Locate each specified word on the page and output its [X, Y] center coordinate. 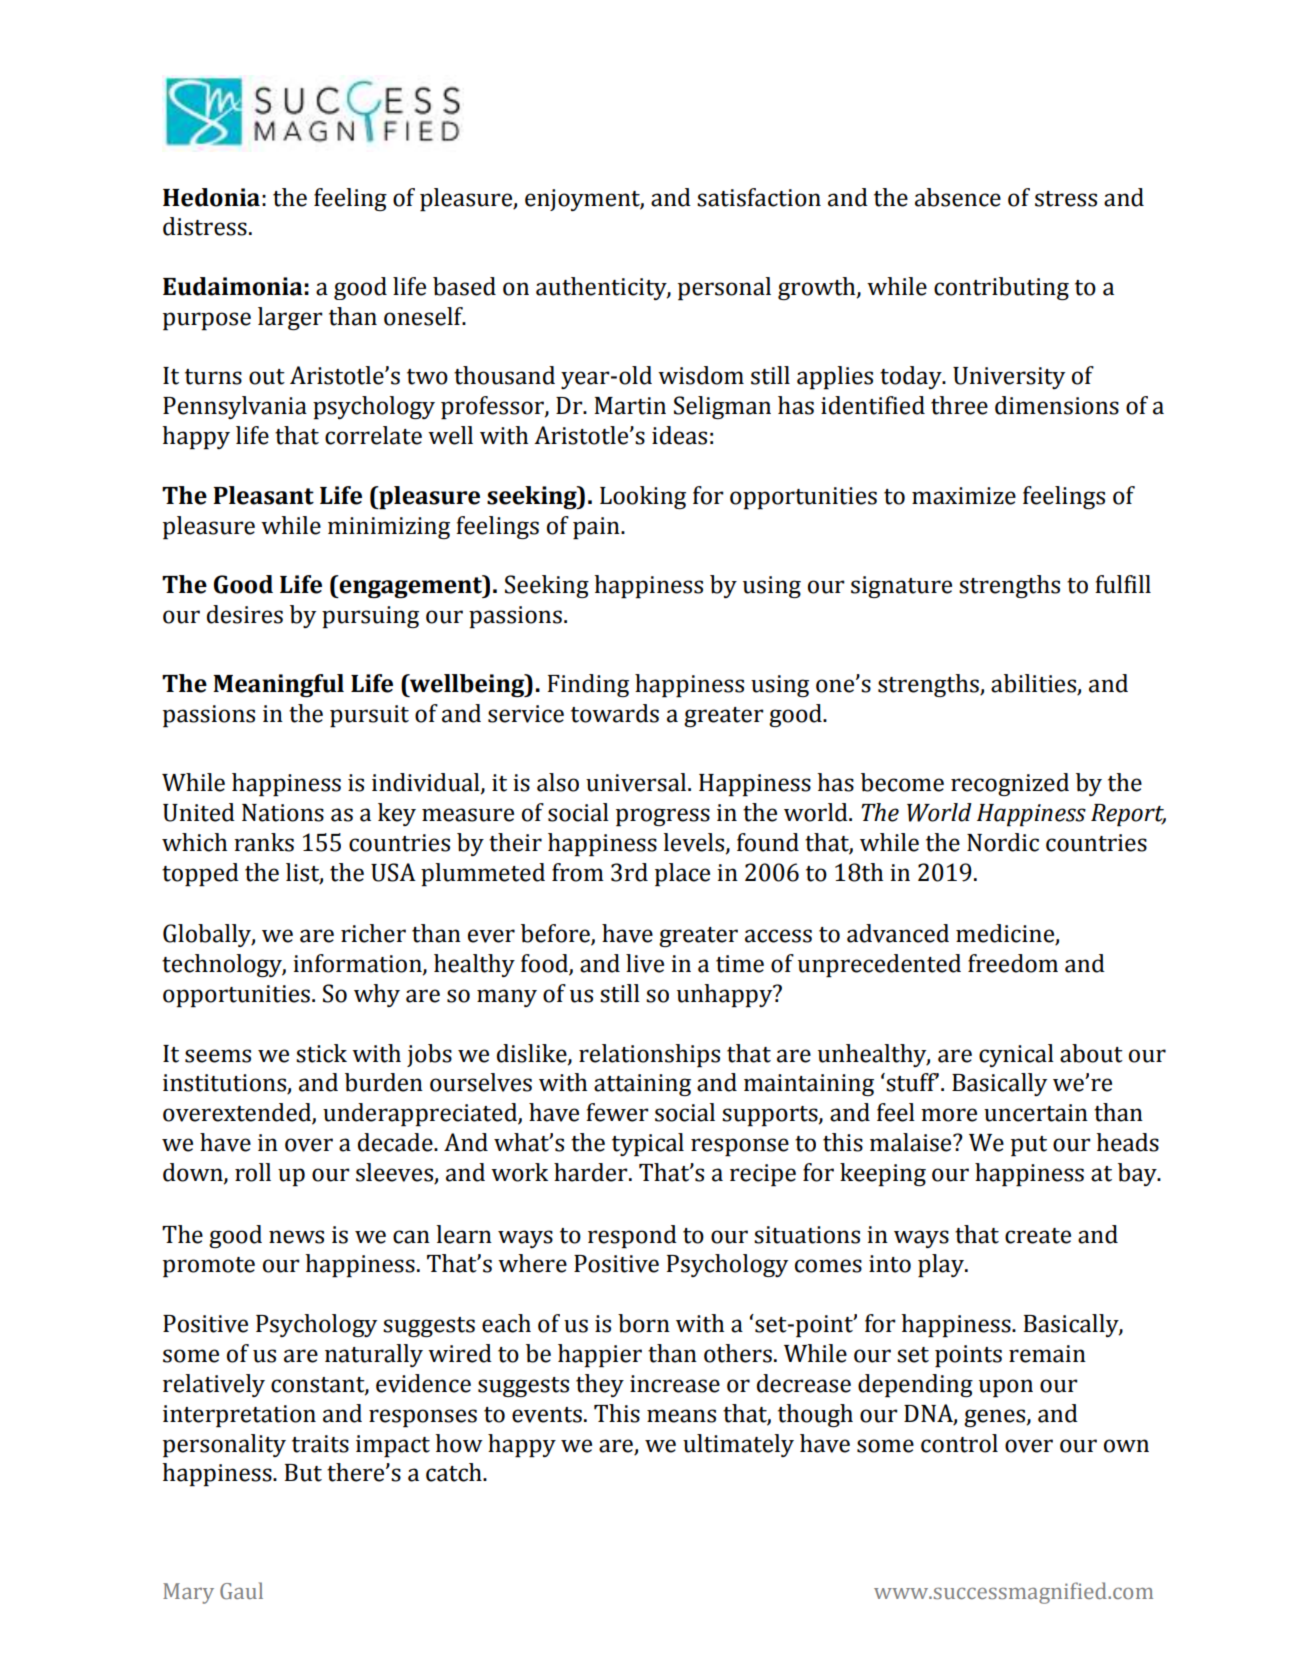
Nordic [1003, 842]
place [682, 875]
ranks [264, 842]
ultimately [738, 1445]
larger [290, 318]
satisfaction [759, 197]
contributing [1001, 288]
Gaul [241, 1591]
